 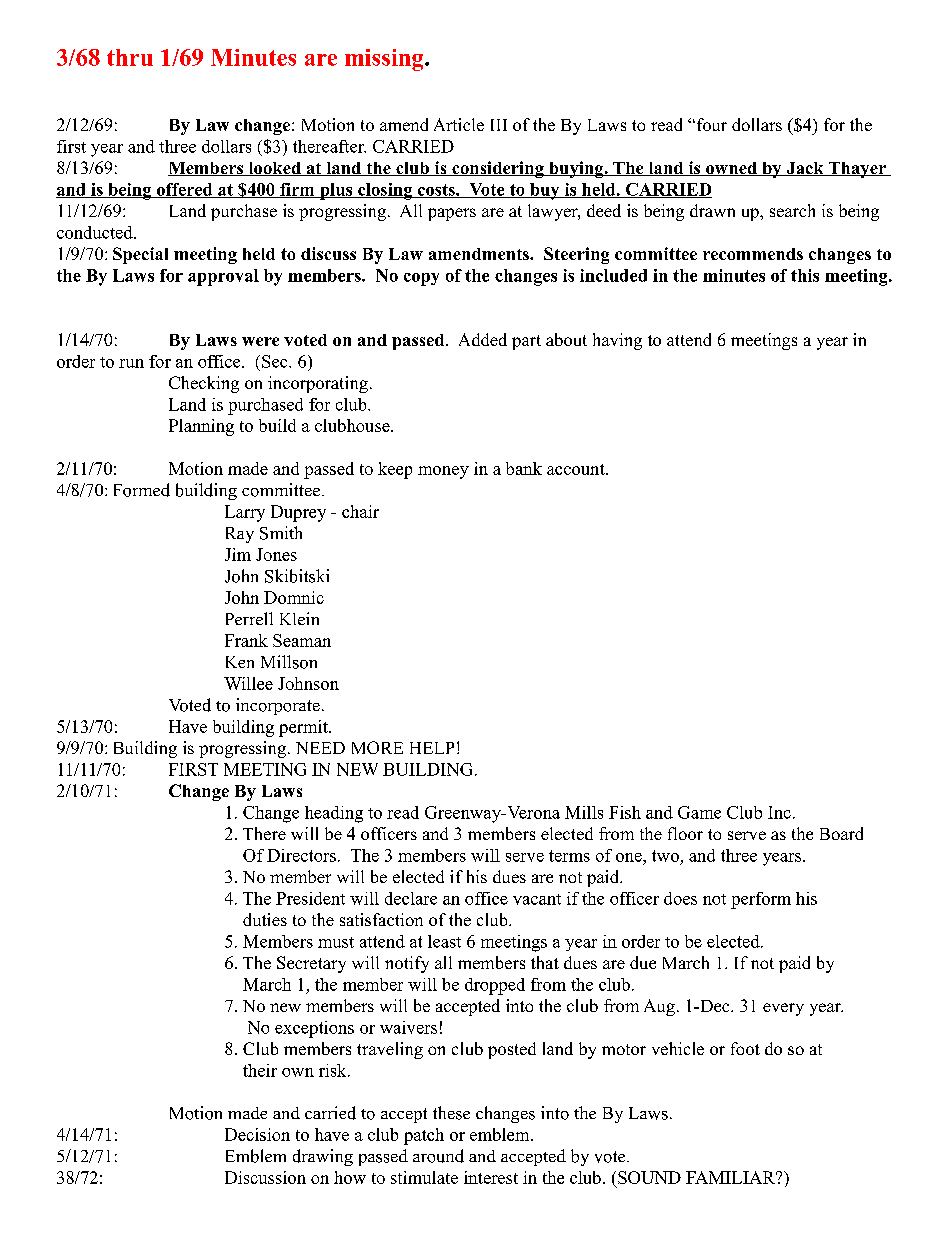 I want to click on around, so click(x=438, y=1156).
